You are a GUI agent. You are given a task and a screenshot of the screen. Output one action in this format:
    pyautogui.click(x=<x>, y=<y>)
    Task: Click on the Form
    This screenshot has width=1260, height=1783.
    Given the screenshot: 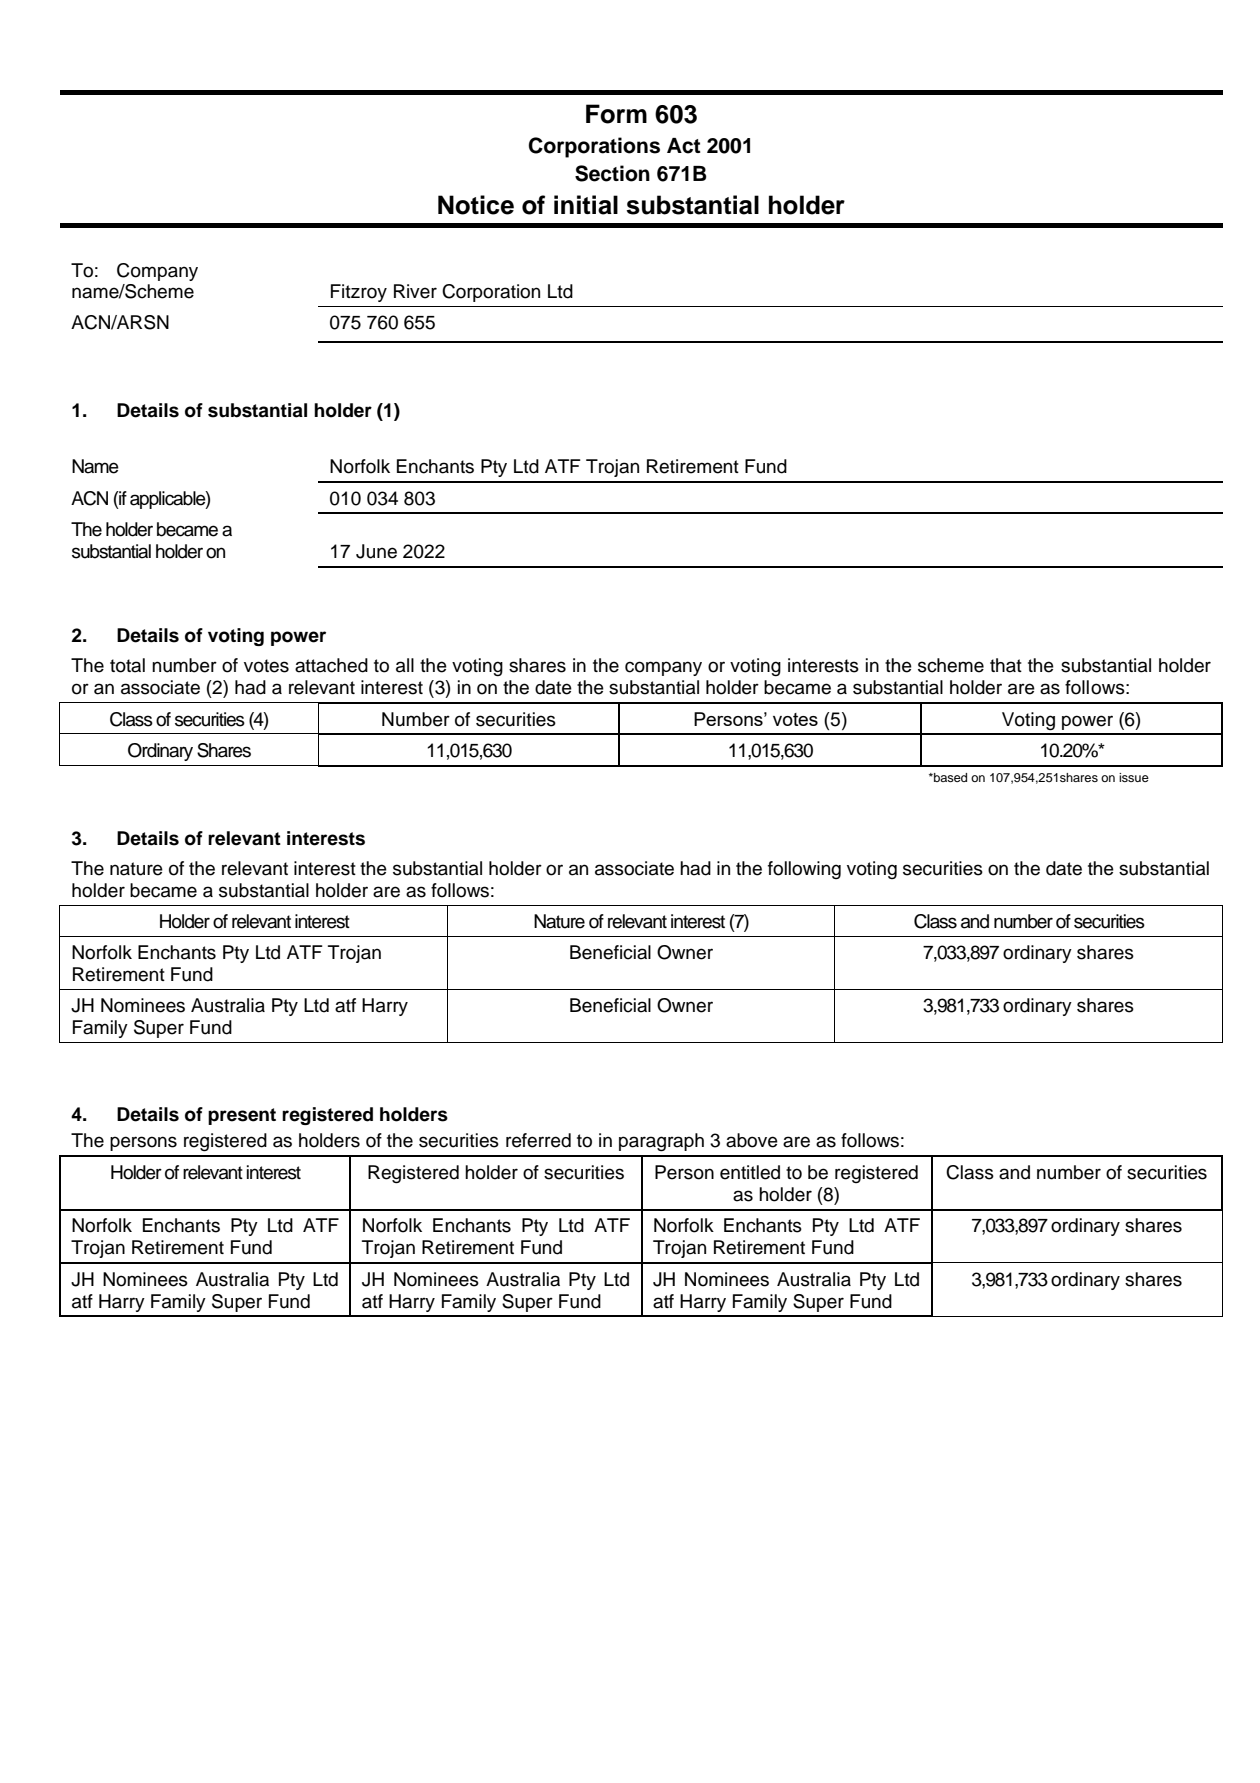 What is the action you would take?
    pyautogui.click(x=616, y=114)
